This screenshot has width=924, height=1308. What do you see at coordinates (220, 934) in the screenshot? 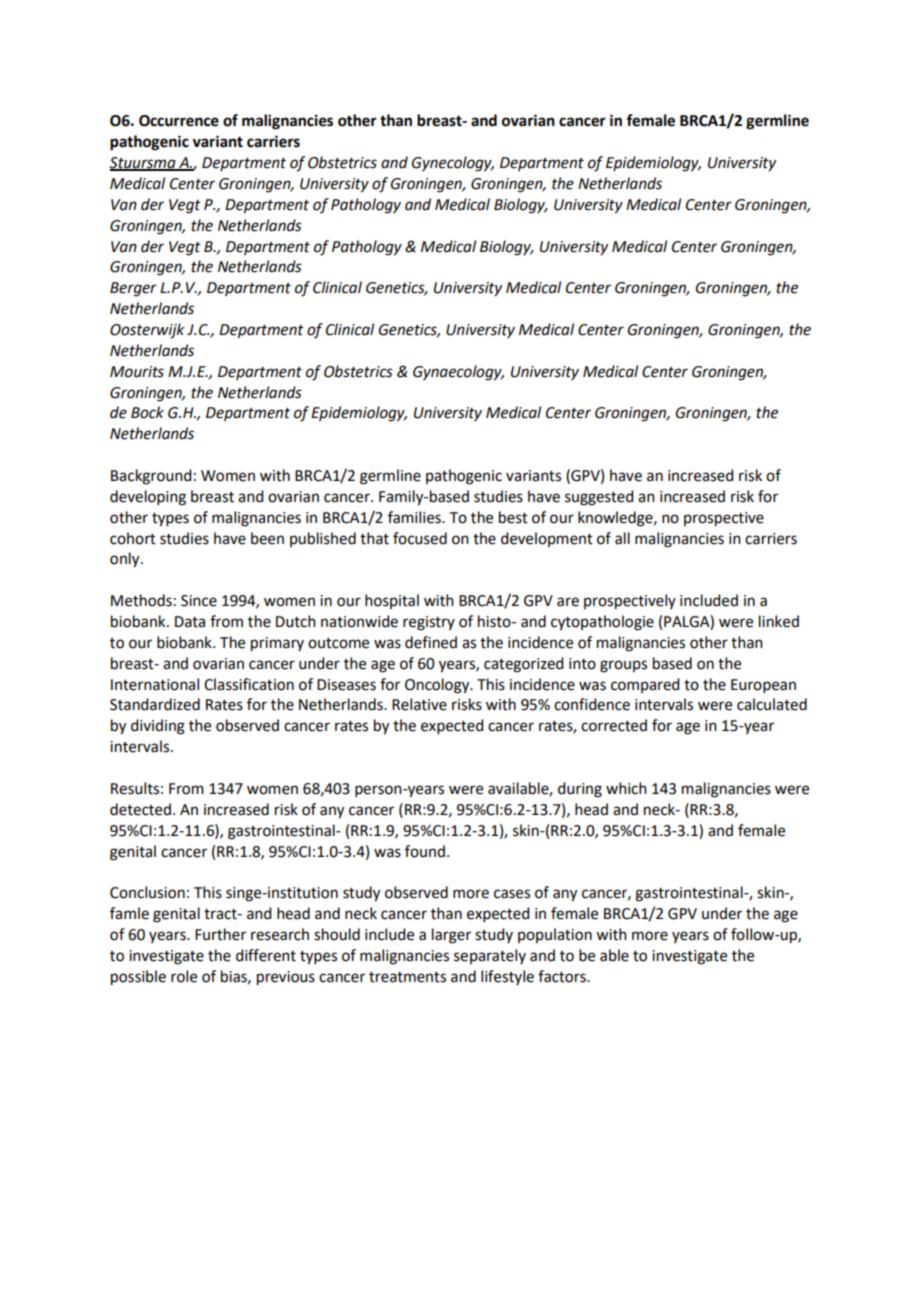
I see `Further` at bounding box center [220, 934].
